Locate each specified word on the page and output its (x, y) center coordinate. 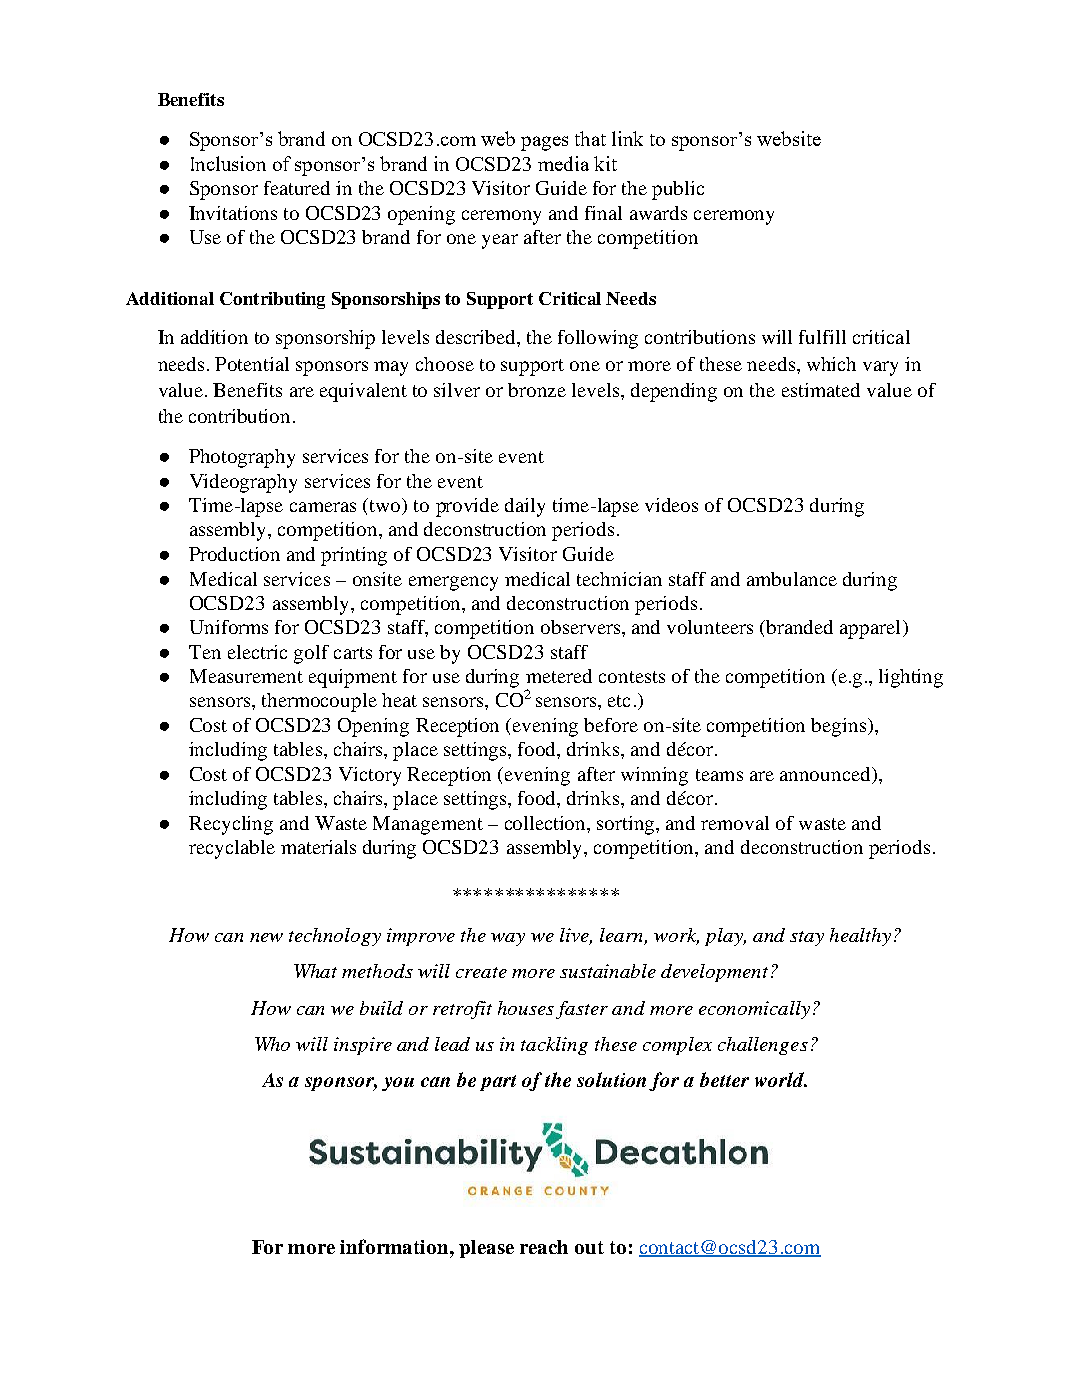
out (589, 1247)
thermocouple (319, 702)
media (563, 163)
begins (840, 727)
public (678, 190)
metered (559, 676)
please (486, 1249)
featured (297, 188)
